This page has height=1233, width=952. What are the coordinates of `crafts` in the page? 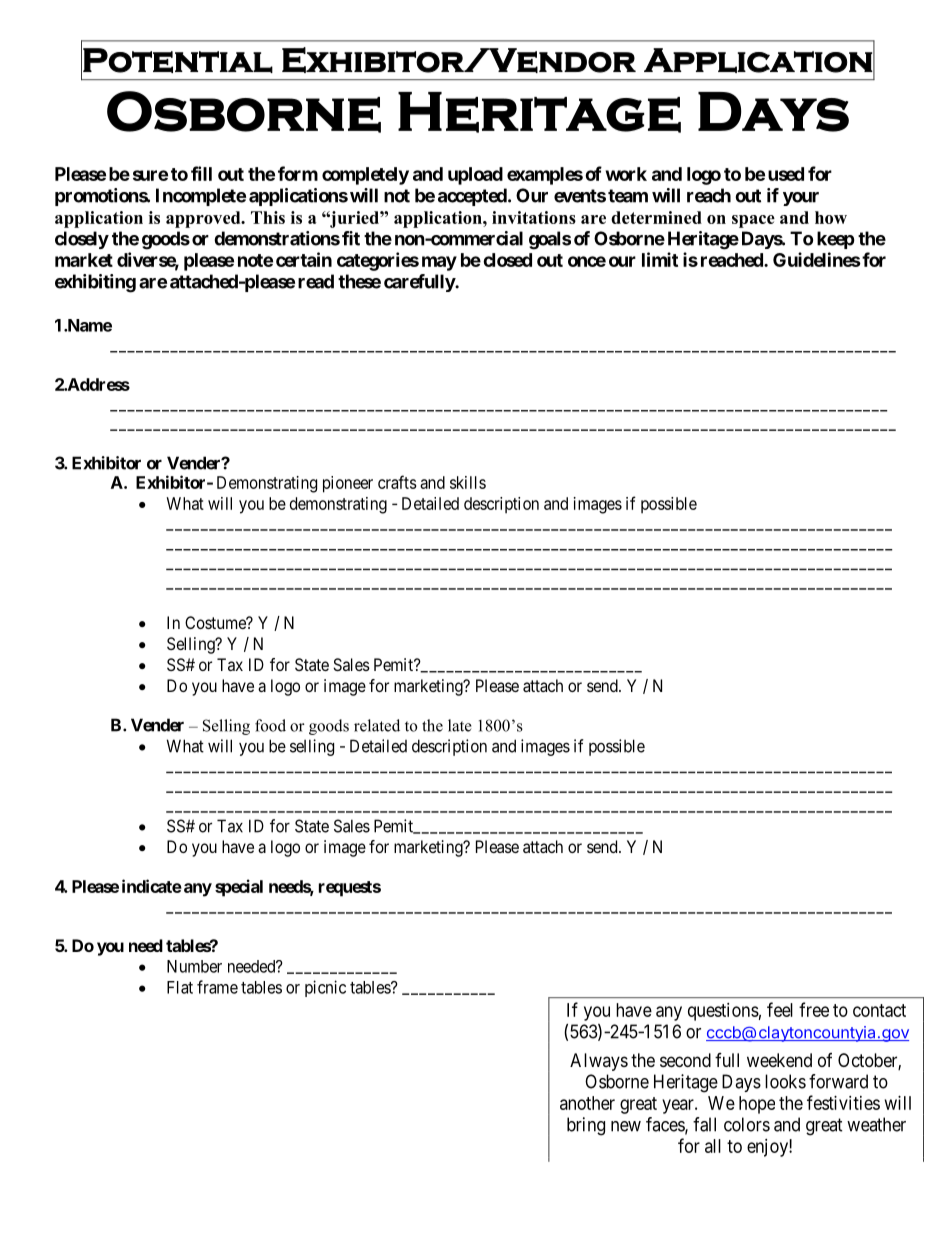 It's located at (397, 482).
